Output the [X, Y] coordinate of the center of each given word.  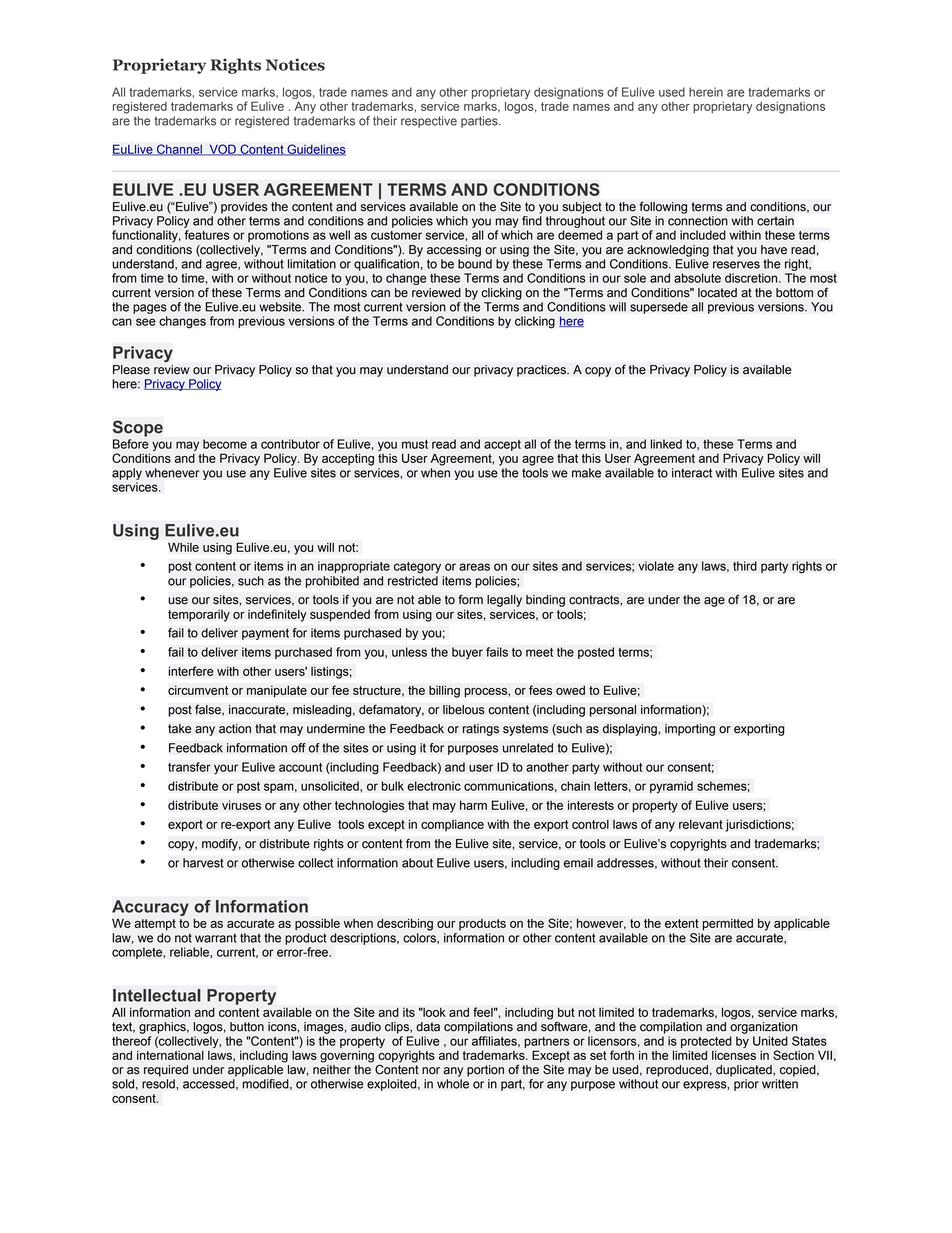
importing [690, 730]
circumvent [198, 690]
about [417, 863]
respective [429, 122]
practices [542, 371]
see [146, 322]
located [717, 293]
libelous [464, 710]
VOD [222, 150]
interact [692, 473]
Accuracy [150, 908]
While [183, 547]
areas [474, 567]
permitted [727, 924]
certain [775, 221]
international [170, 1055]
